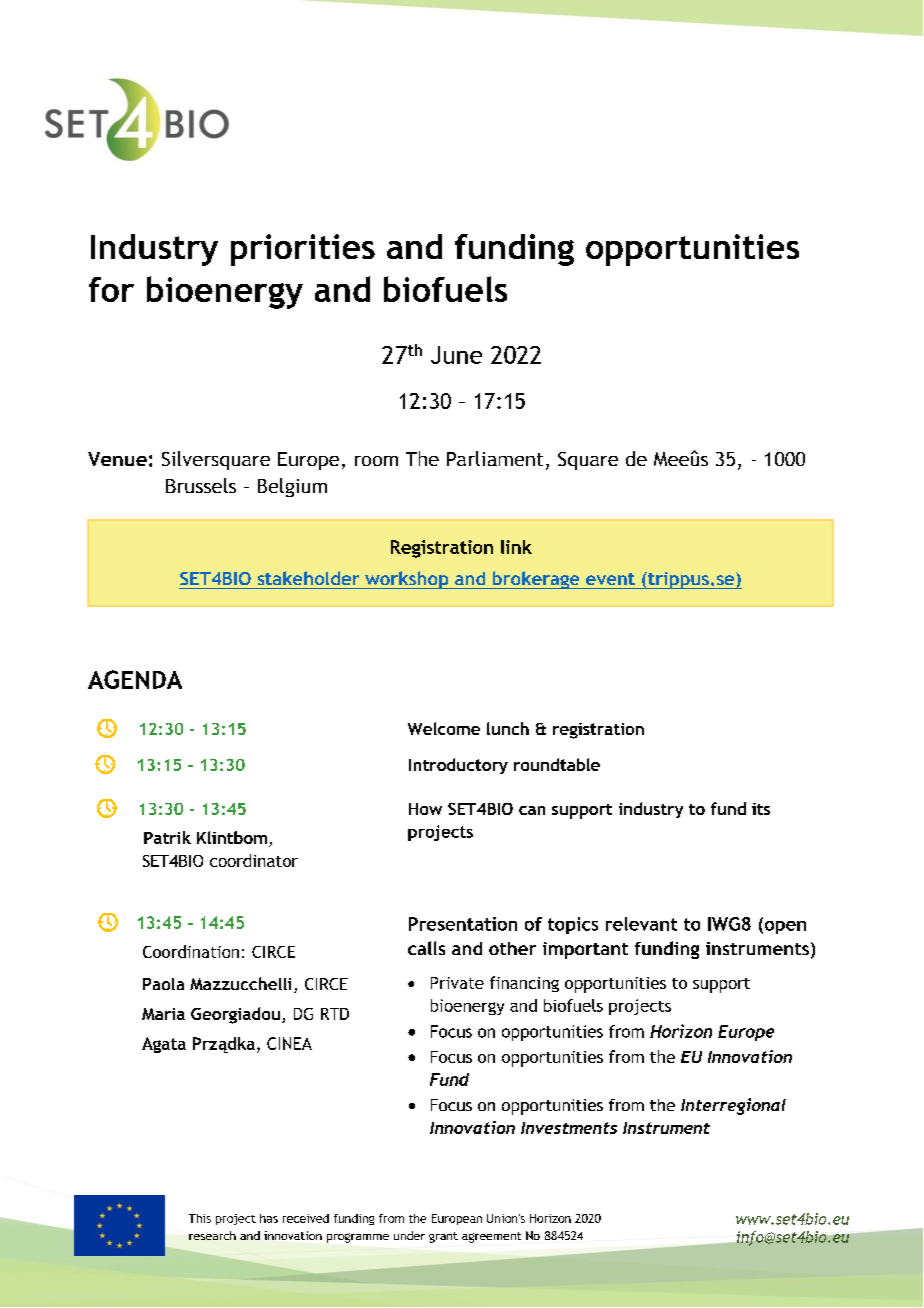 The image size is (924, 1308). I want to click on its, so click(761, 809).
